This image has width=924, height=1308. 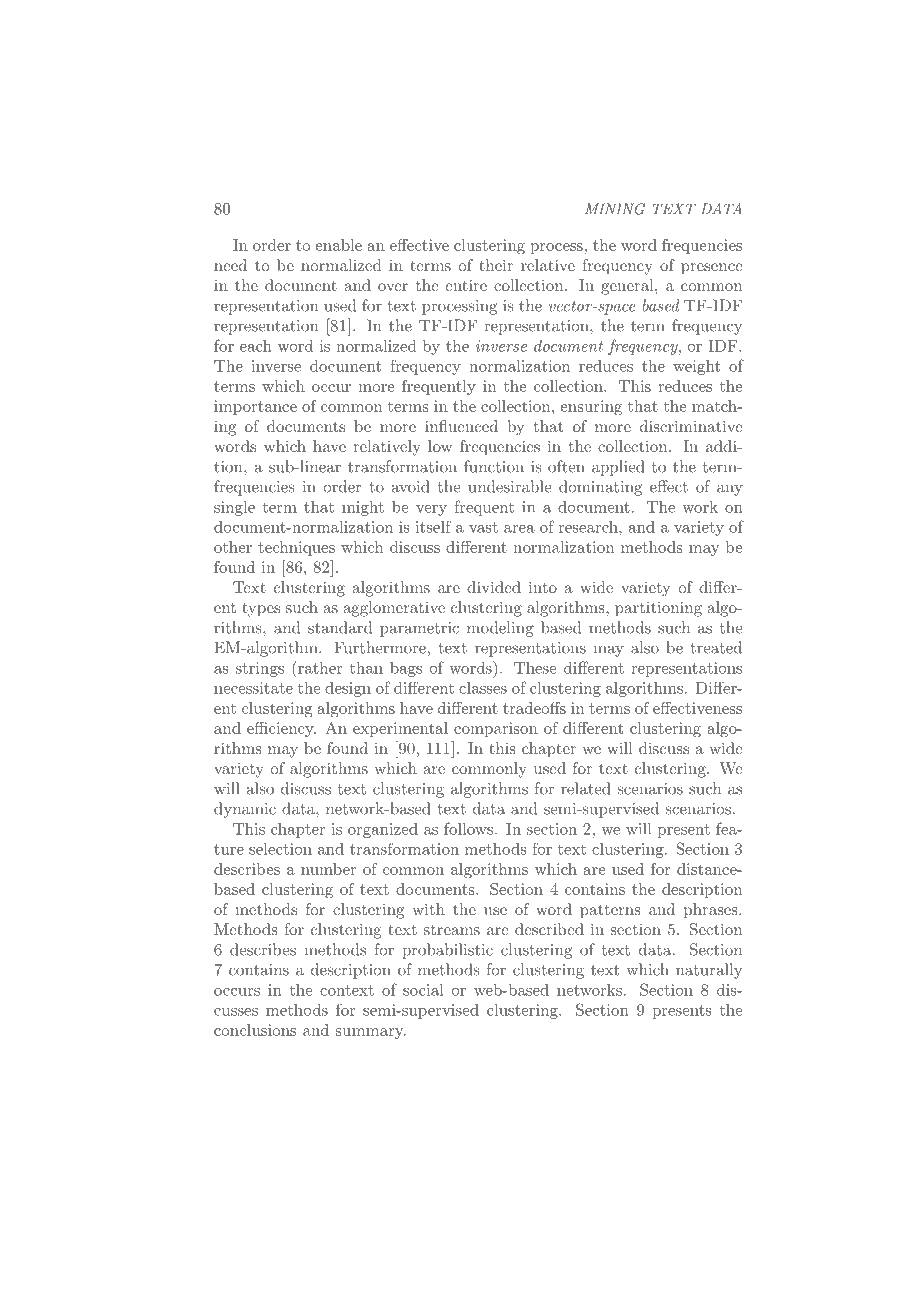 What do you see at coordinates (496, 265) in the image?
I see `their` at bounding box center [496, 265].
